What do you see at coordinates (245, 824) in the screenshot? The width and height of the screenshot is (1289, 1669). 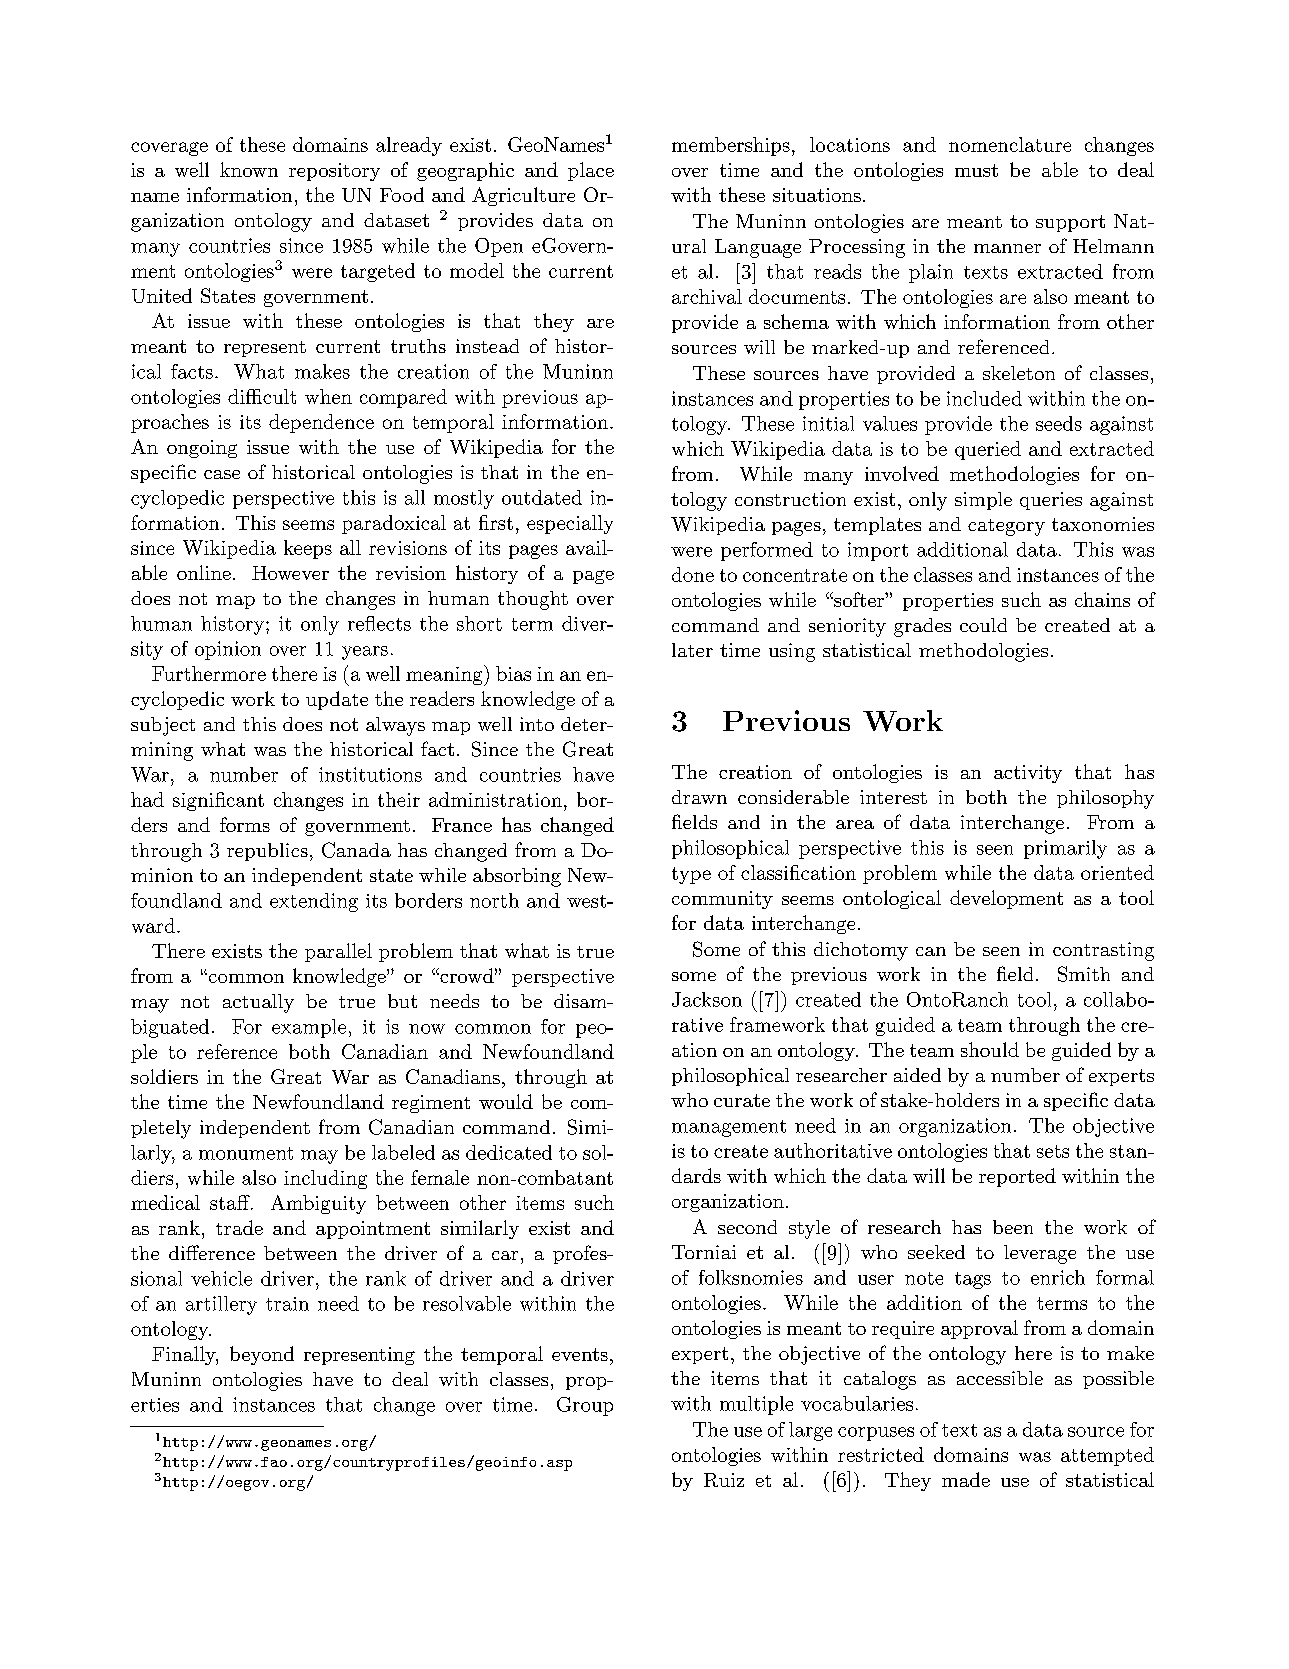 I see `forms` at bounding box center [245, 824].
